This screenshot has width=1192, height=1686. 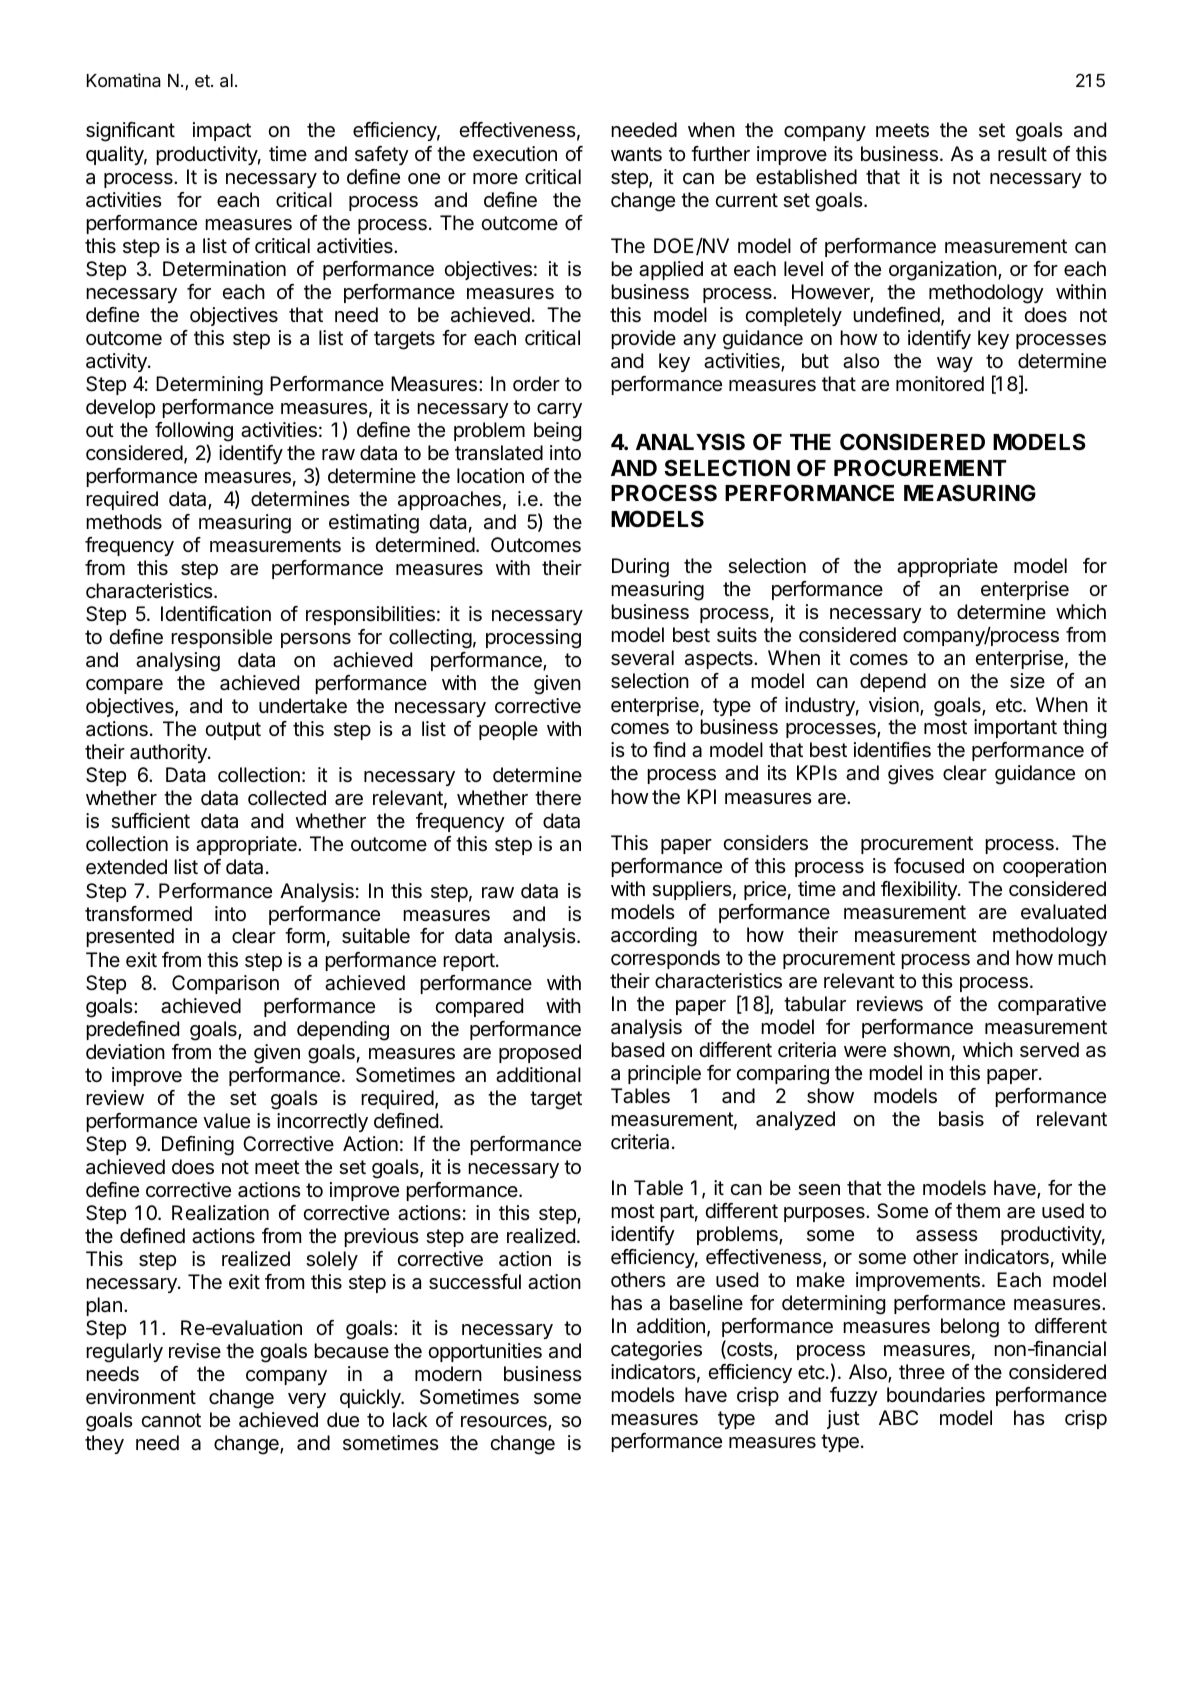 What do you see at coordinates (1022, 153) in the screenshot?
I see `result` at bounding box center [1022, 153].
